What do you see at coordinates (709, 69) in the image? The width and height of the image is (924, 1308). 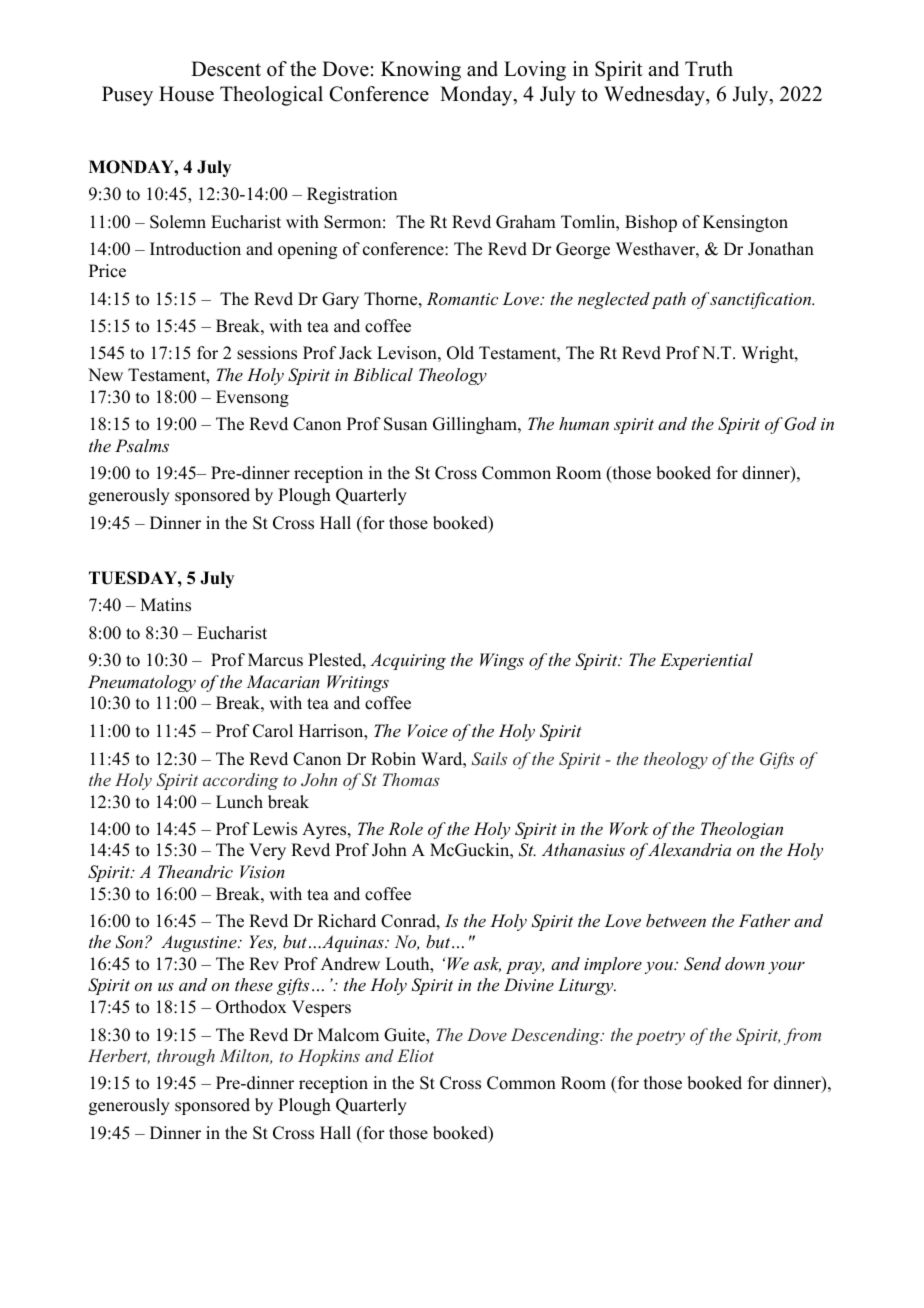 I see `Truth` at bounding box center [709, 69].
